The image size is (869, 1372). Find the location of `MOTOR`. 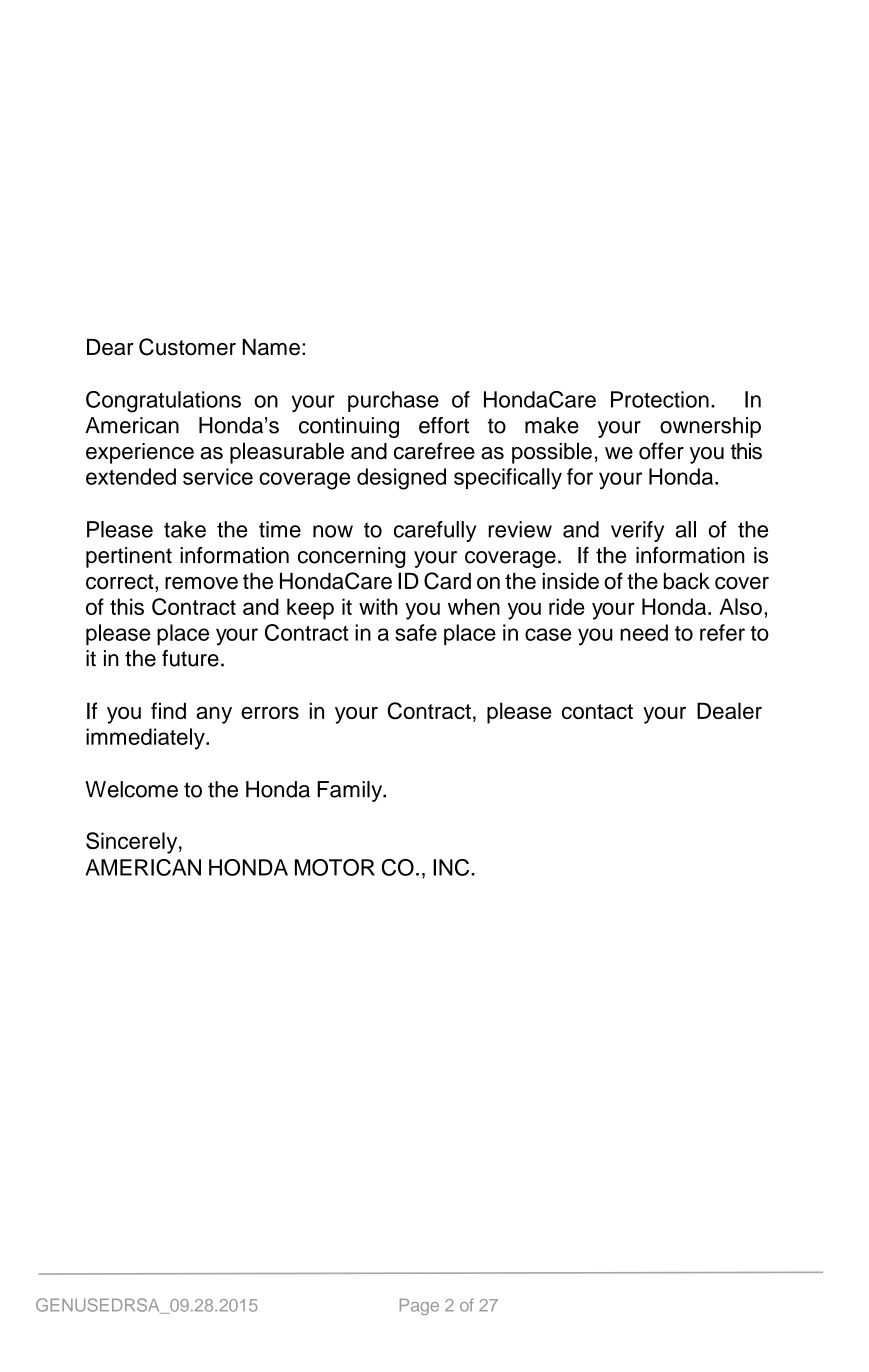

MOTOR is located at coordinates (335, 867).
